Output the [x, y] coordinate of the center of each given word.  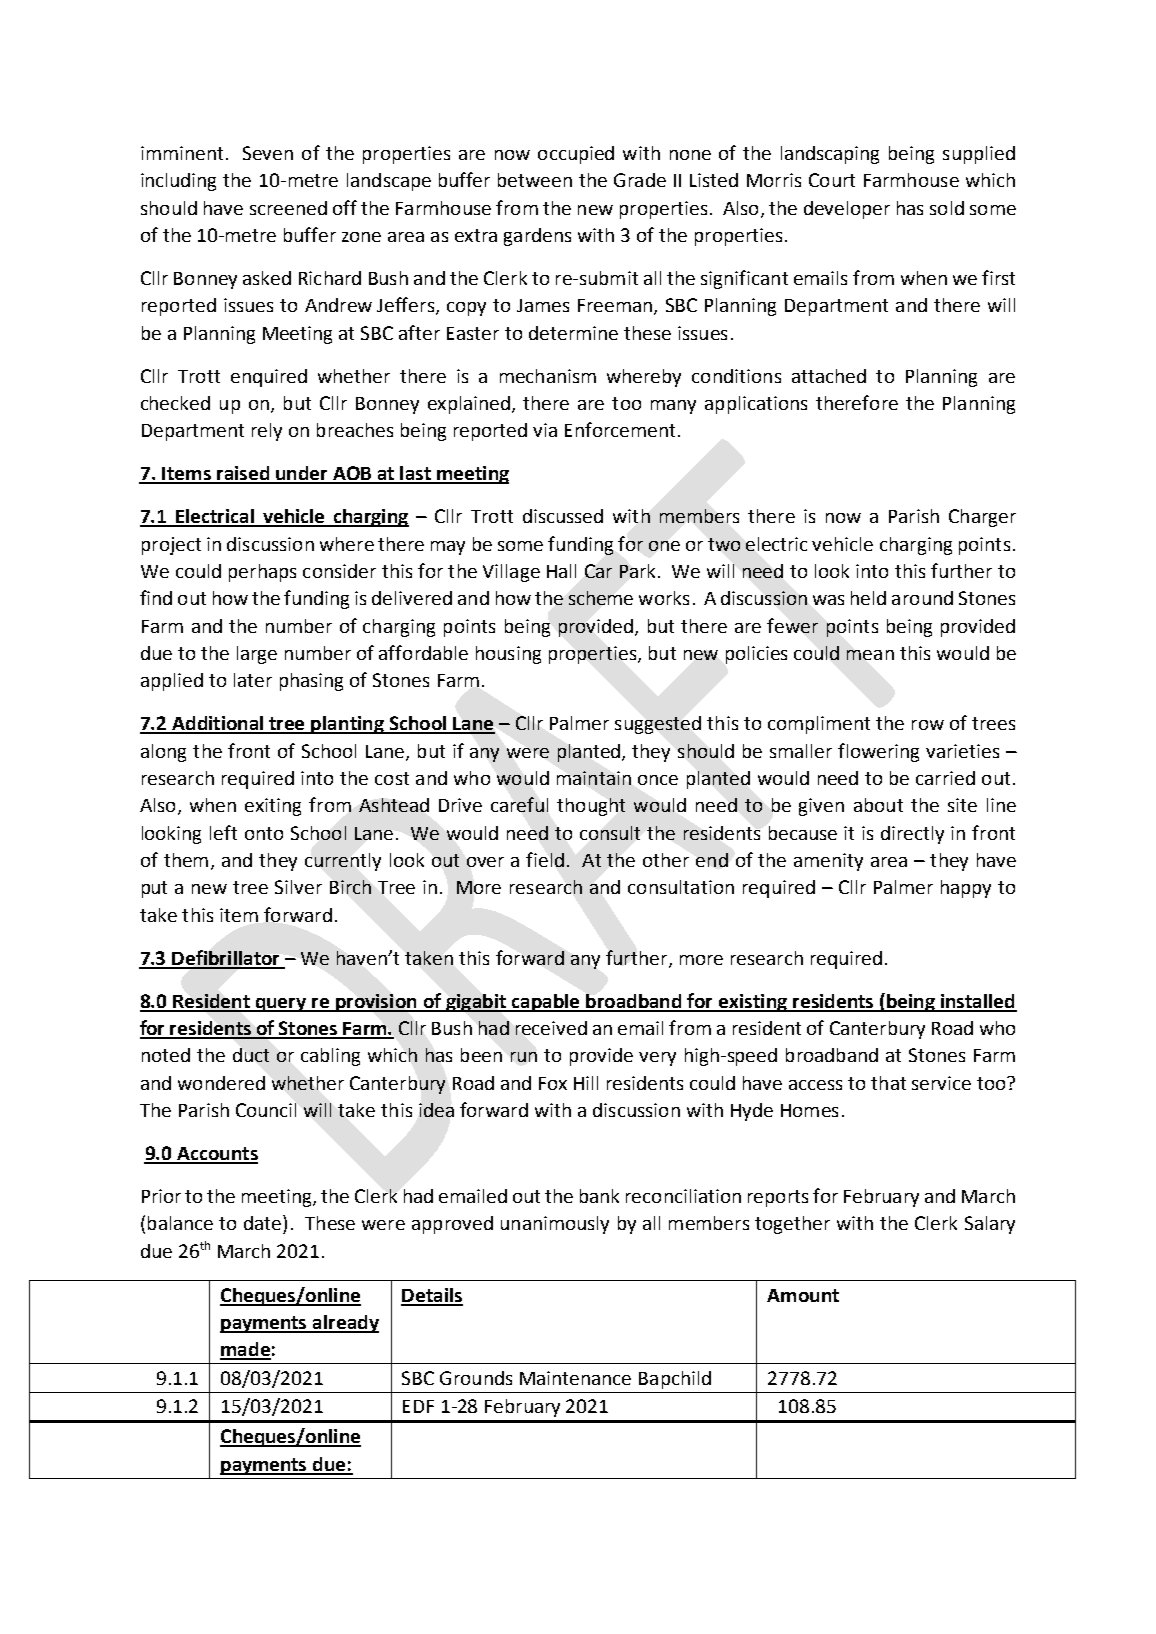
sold [947, 208]
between [535, 180]
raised [243, 474]
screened [288, 208]
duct [251, 1055]
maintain [594, 778]
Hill [586, 1083]
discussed [563, 516]
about [878, 805]
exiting [273, 807]
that [888, 1083]
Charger [982, 518]
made [245, 1350]
